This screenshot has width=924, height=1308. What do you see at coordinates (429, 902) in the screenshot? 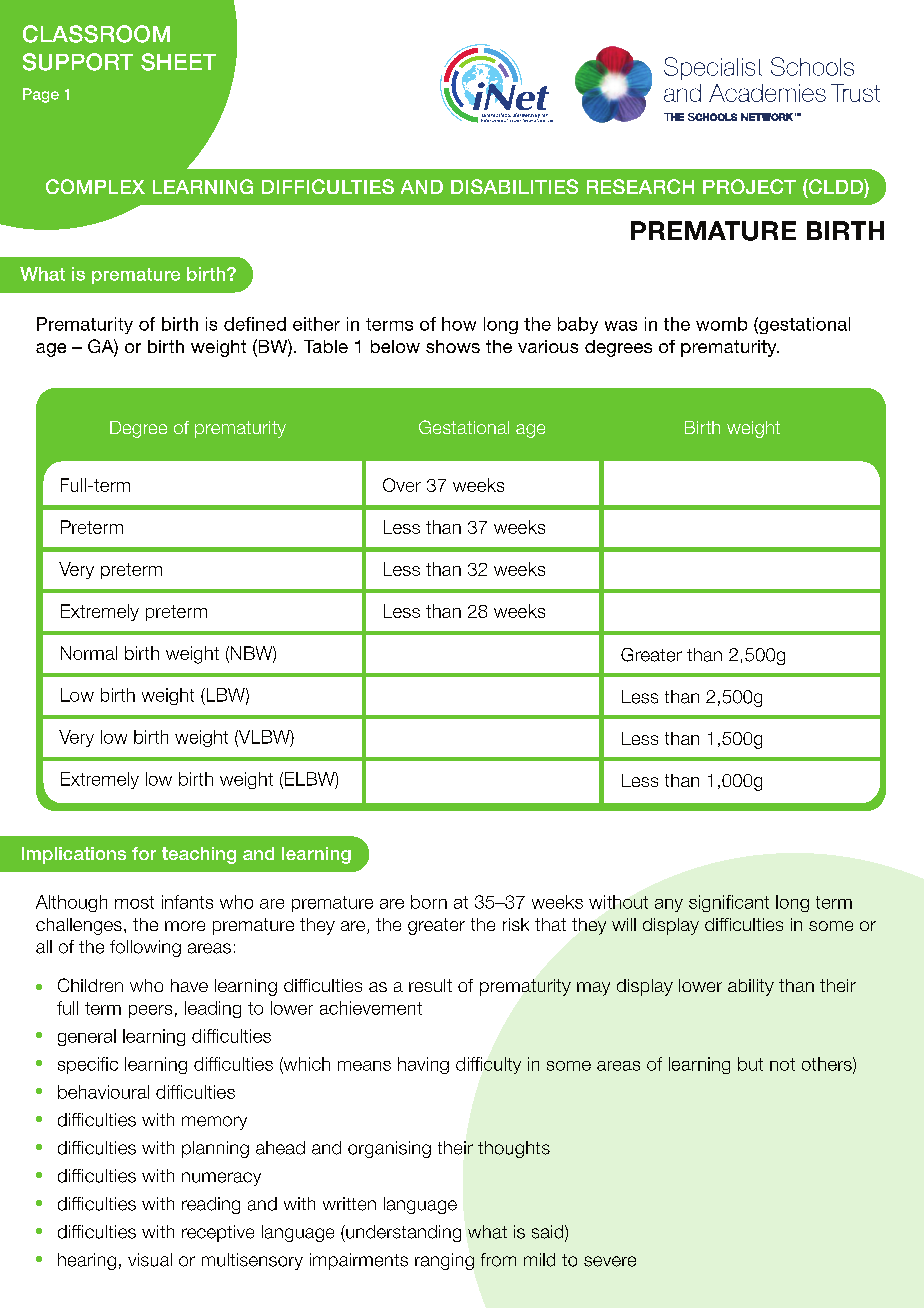
I see `born` at bounding box center [429, 902].
